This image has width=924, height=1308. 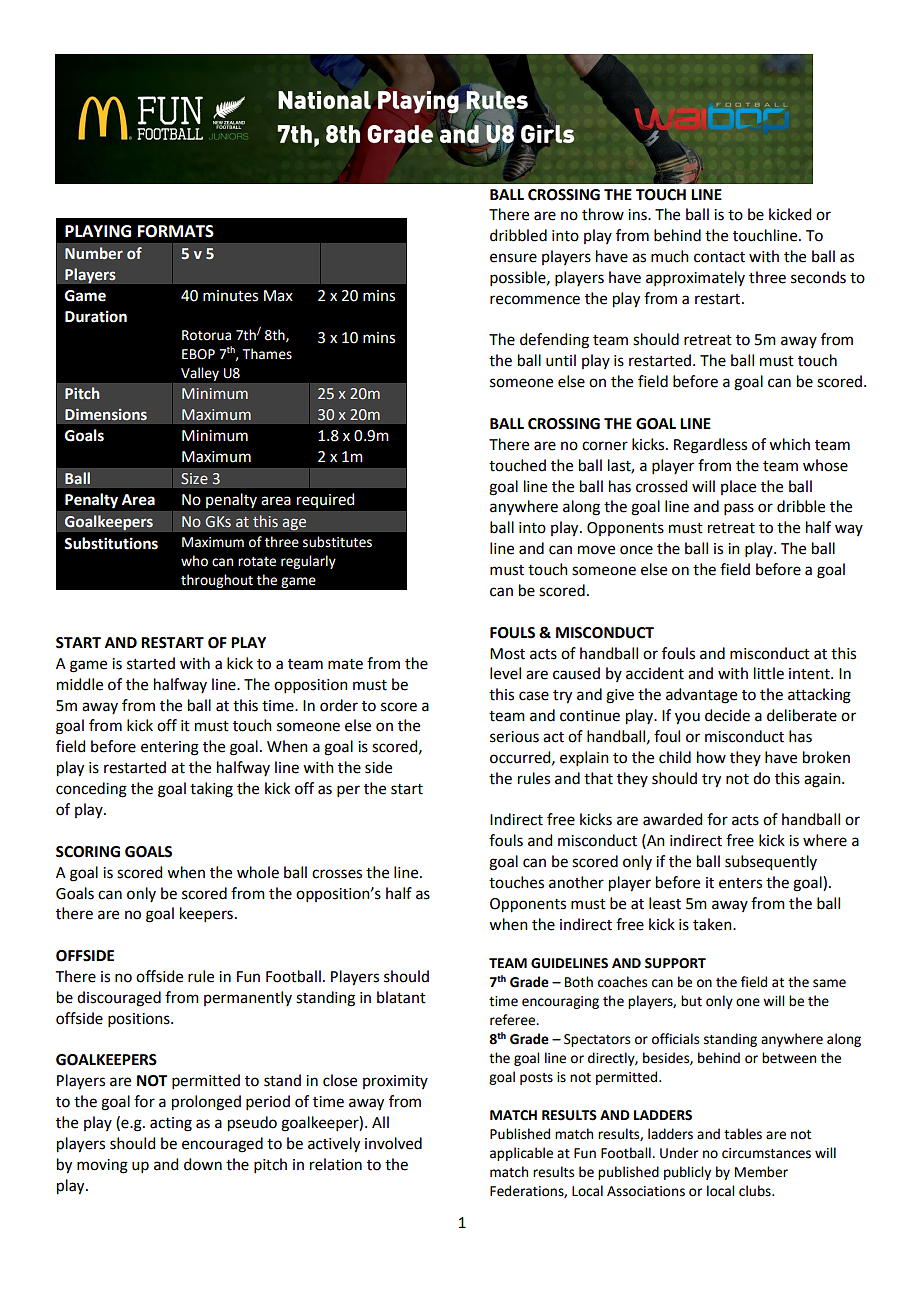 I want to click on entering, so click(x=170, y=748).
